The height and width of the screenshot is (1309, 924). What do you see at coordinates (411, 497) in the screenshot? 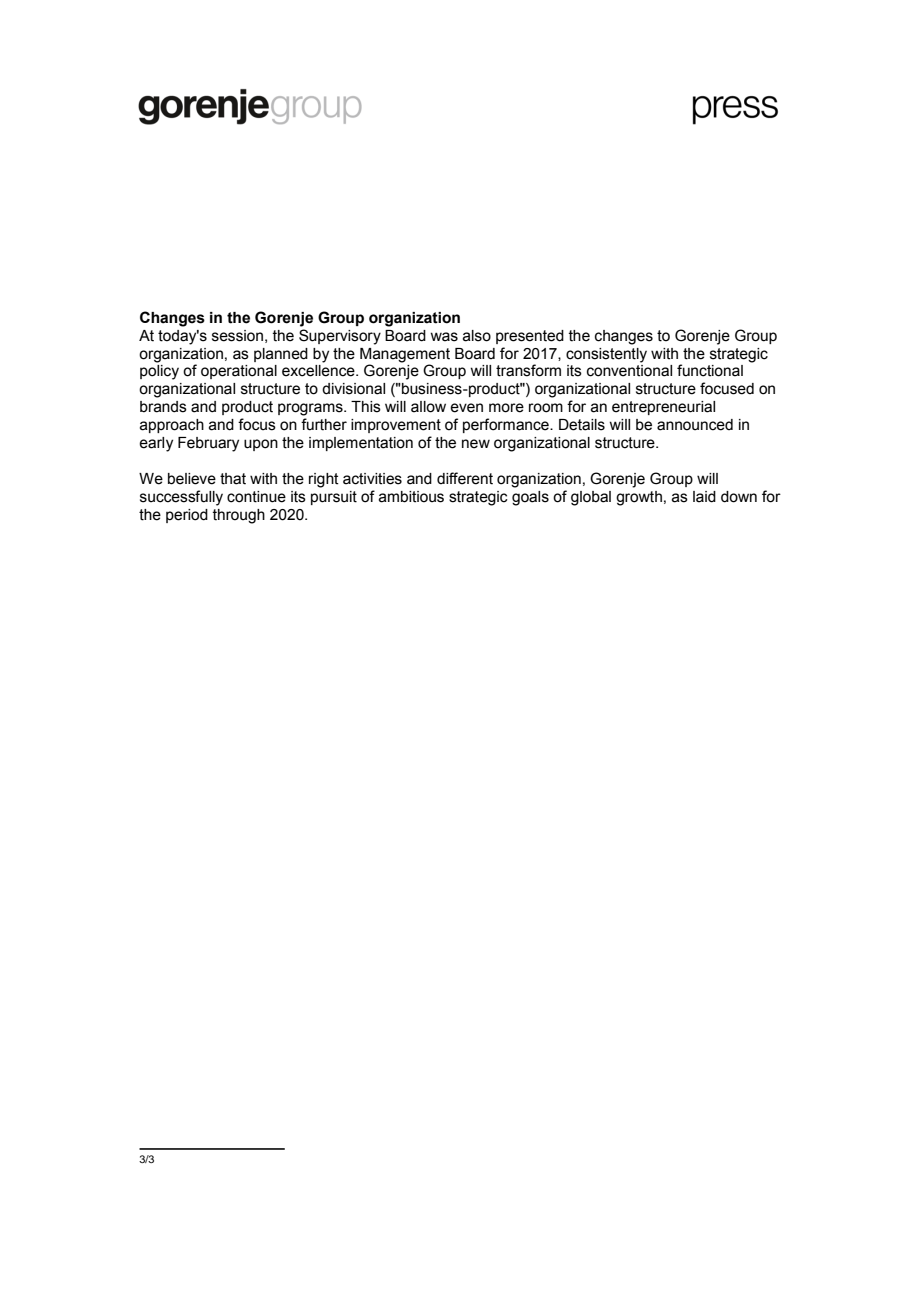
I see `ambitious` at bounding box center [411, 497].
